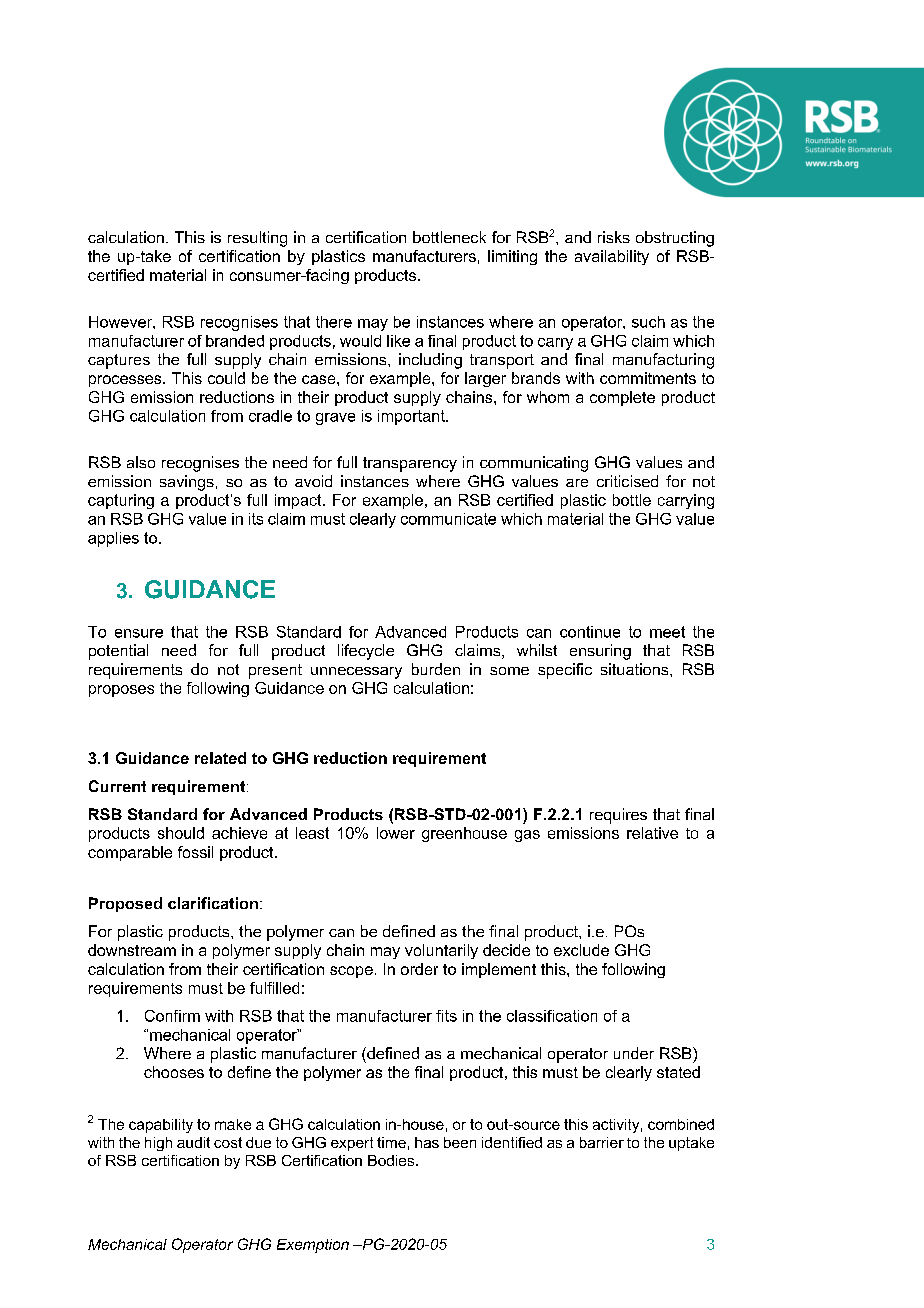 Image resolution: width=924 pixels, height=1308 pixels. What do you see at coordinates (419, 969) in the page?
I see `order` at bounding box center [419, 969].
